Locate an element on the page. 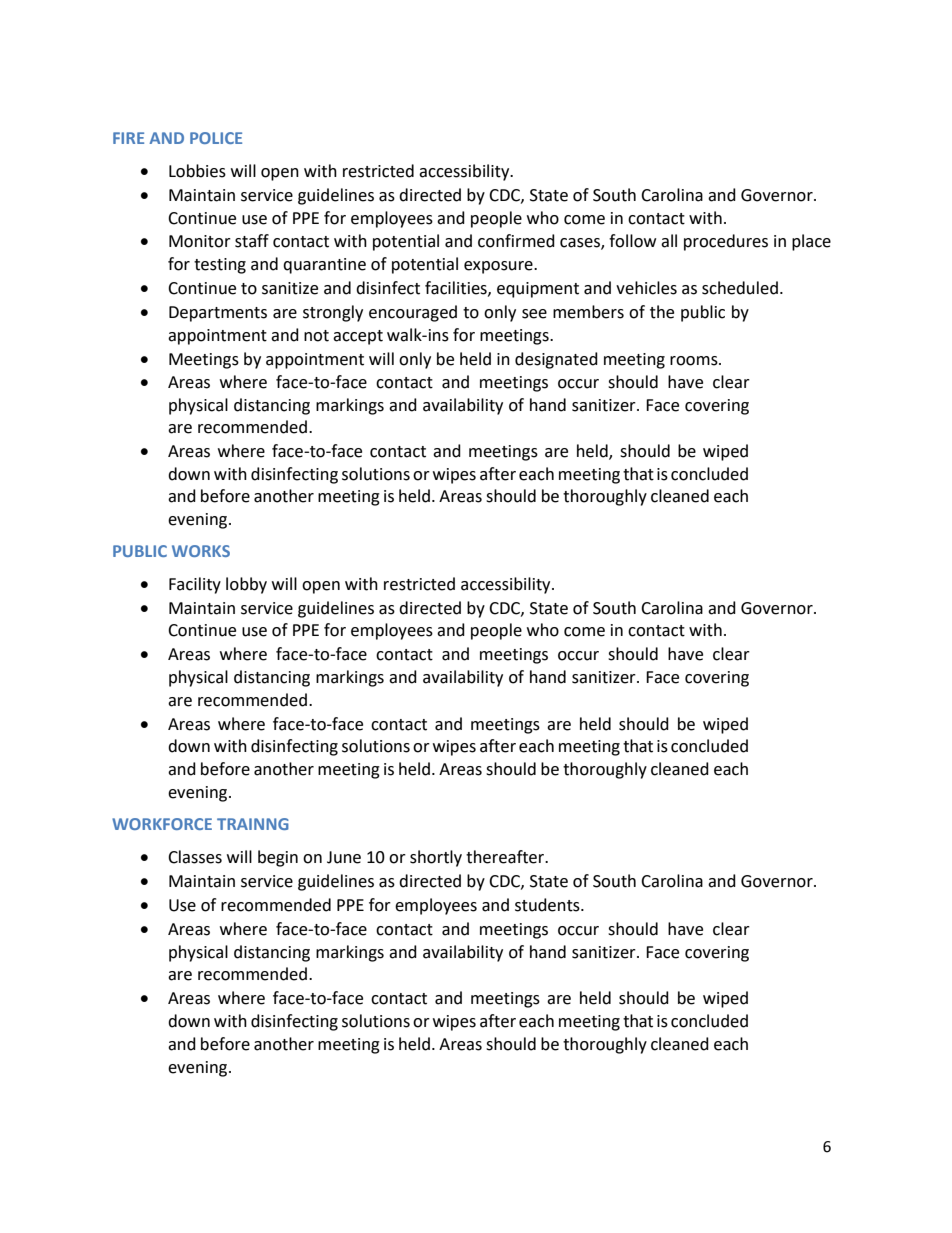 The image size is (952, 1233). shortly is located at coordinates (436, 858).
